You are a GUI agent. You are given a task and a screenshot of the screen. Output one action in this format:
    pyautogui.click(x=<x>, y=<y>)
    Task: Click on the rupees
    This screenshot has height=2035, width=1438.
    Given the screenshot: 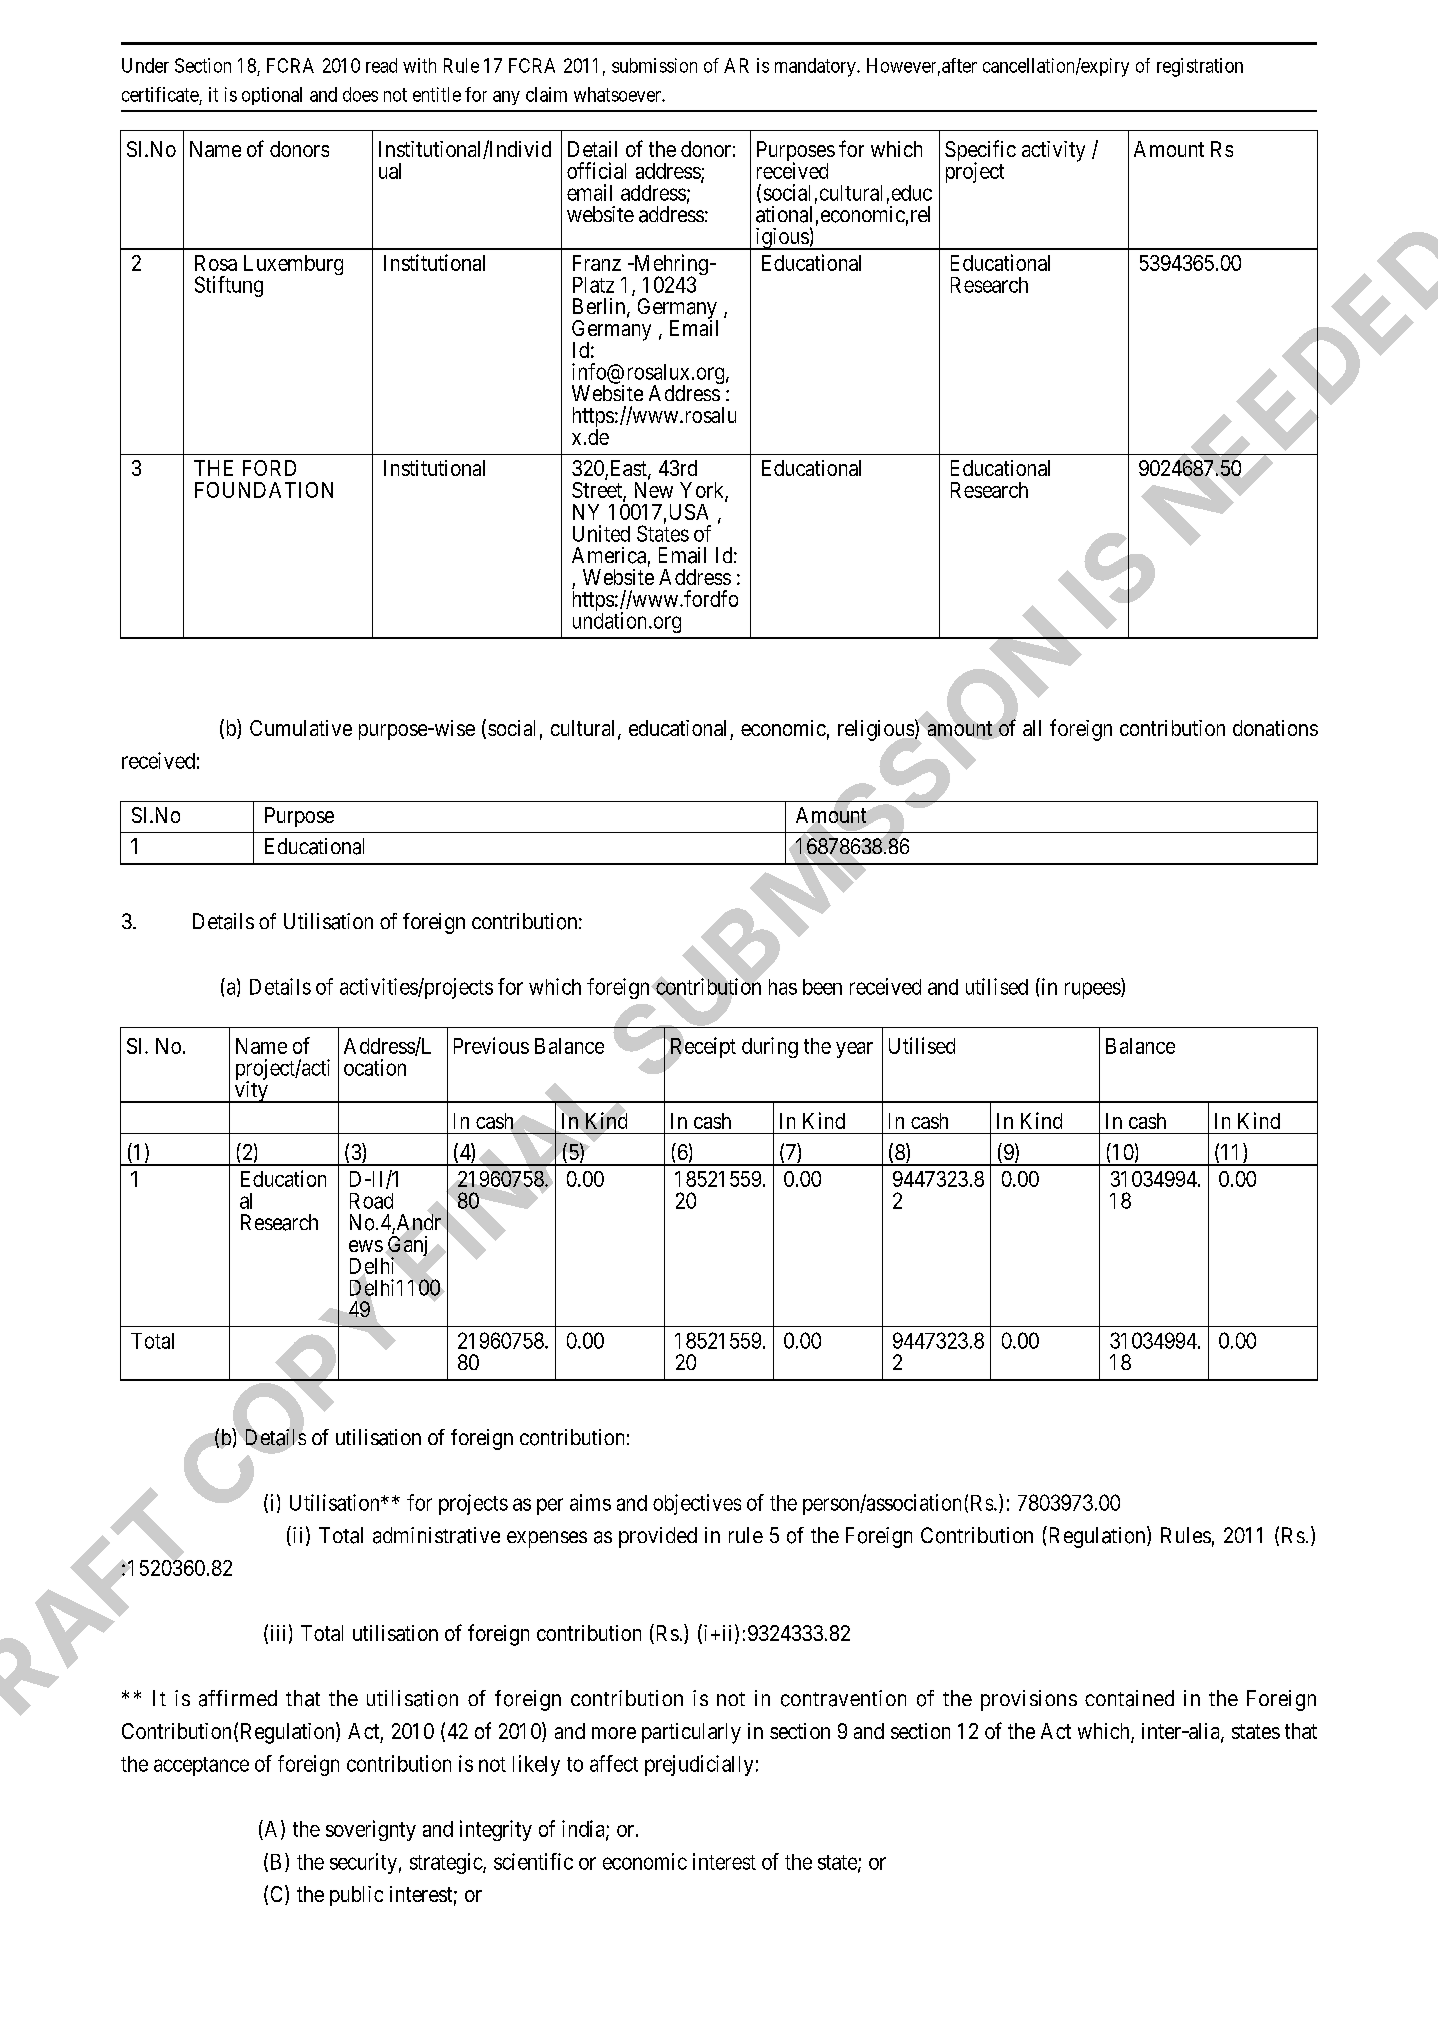 What is the action you would take?
    pyautogui.click(x=1093, y=990)
